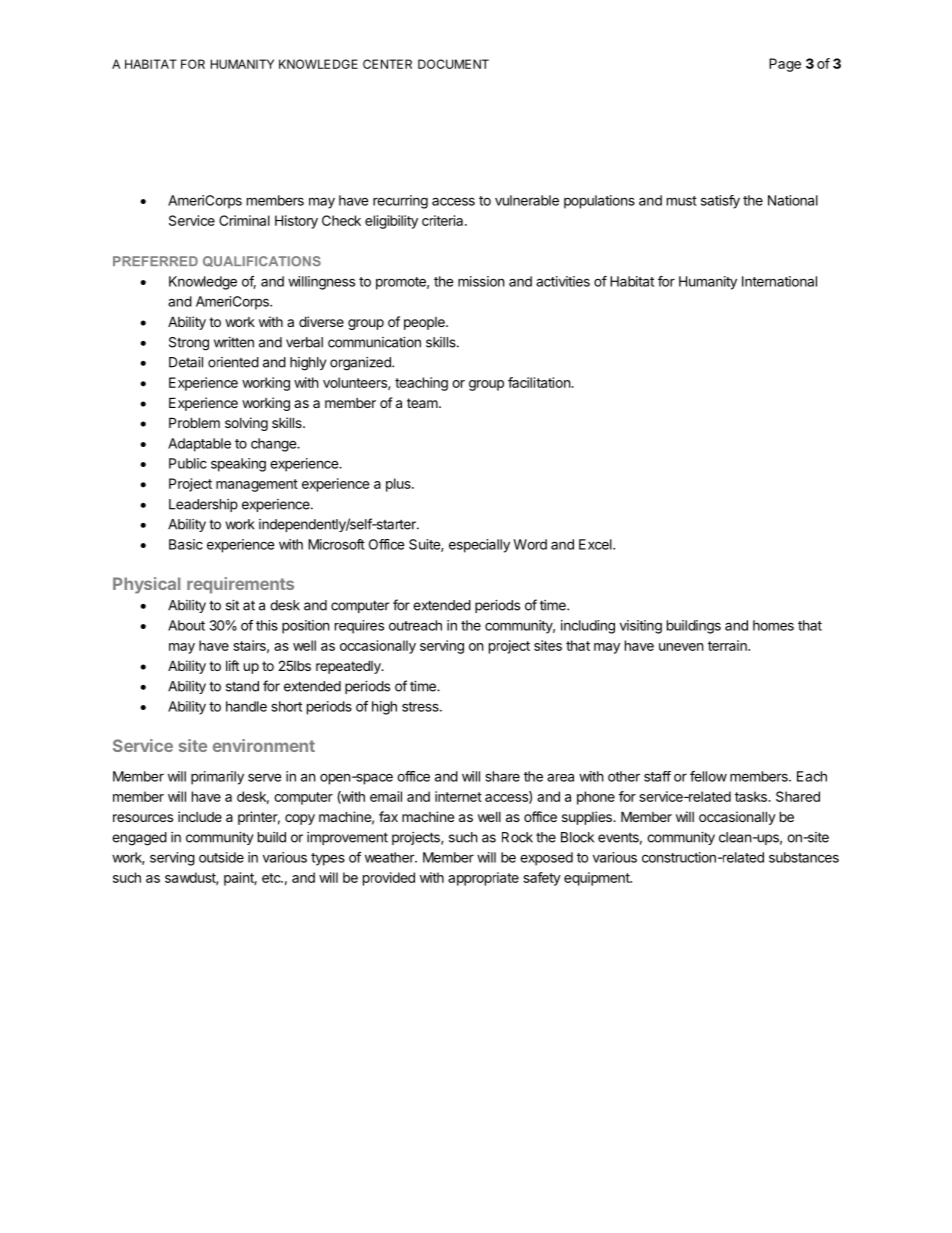 The width and height of the document is (952, 1233). What do you see at coordinates (481, 281) in the document?
I see `mission` at bounding box center [481, 281].
